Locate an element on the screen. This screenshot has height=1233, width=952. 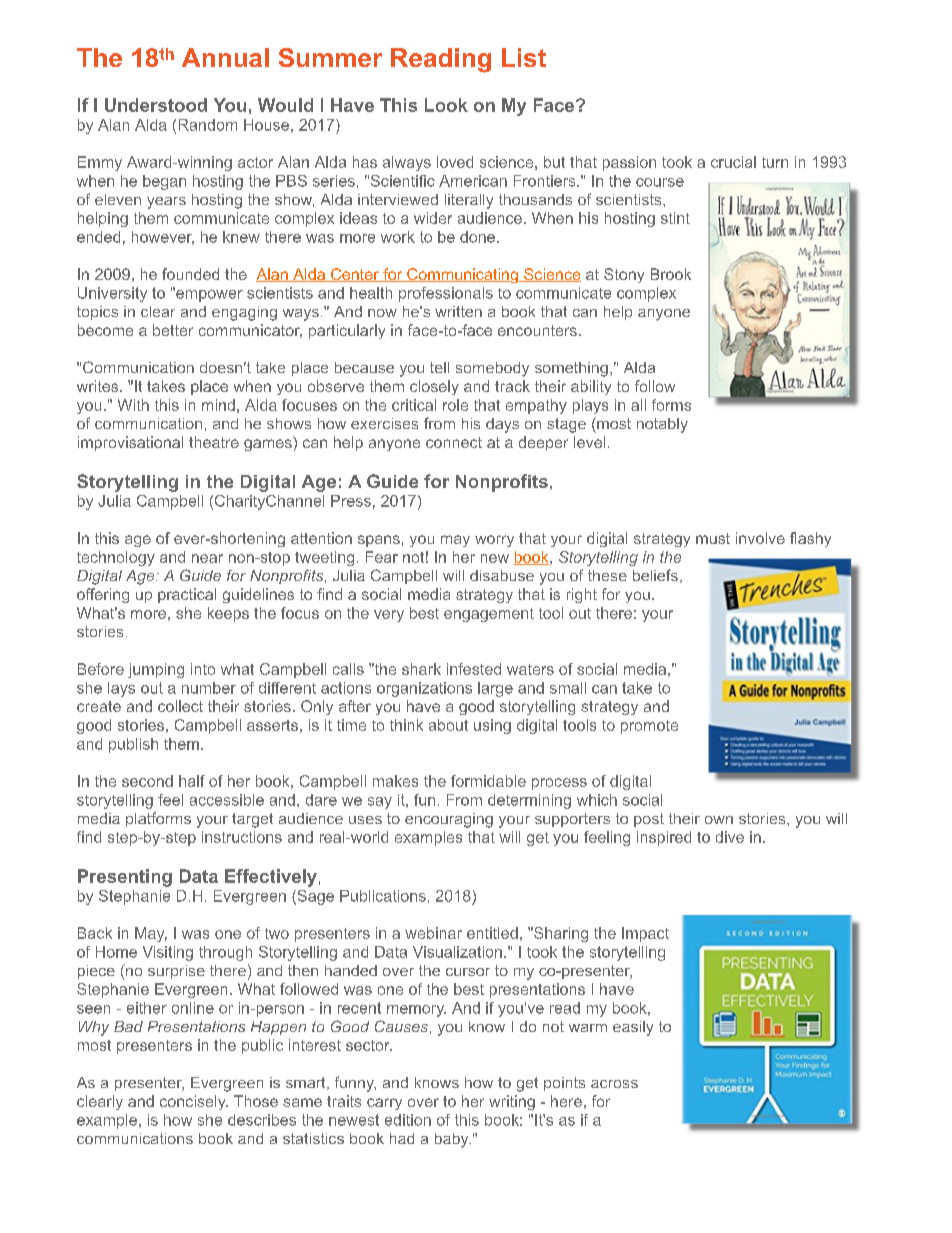
concisely is located at coordinates (194, 1102).
